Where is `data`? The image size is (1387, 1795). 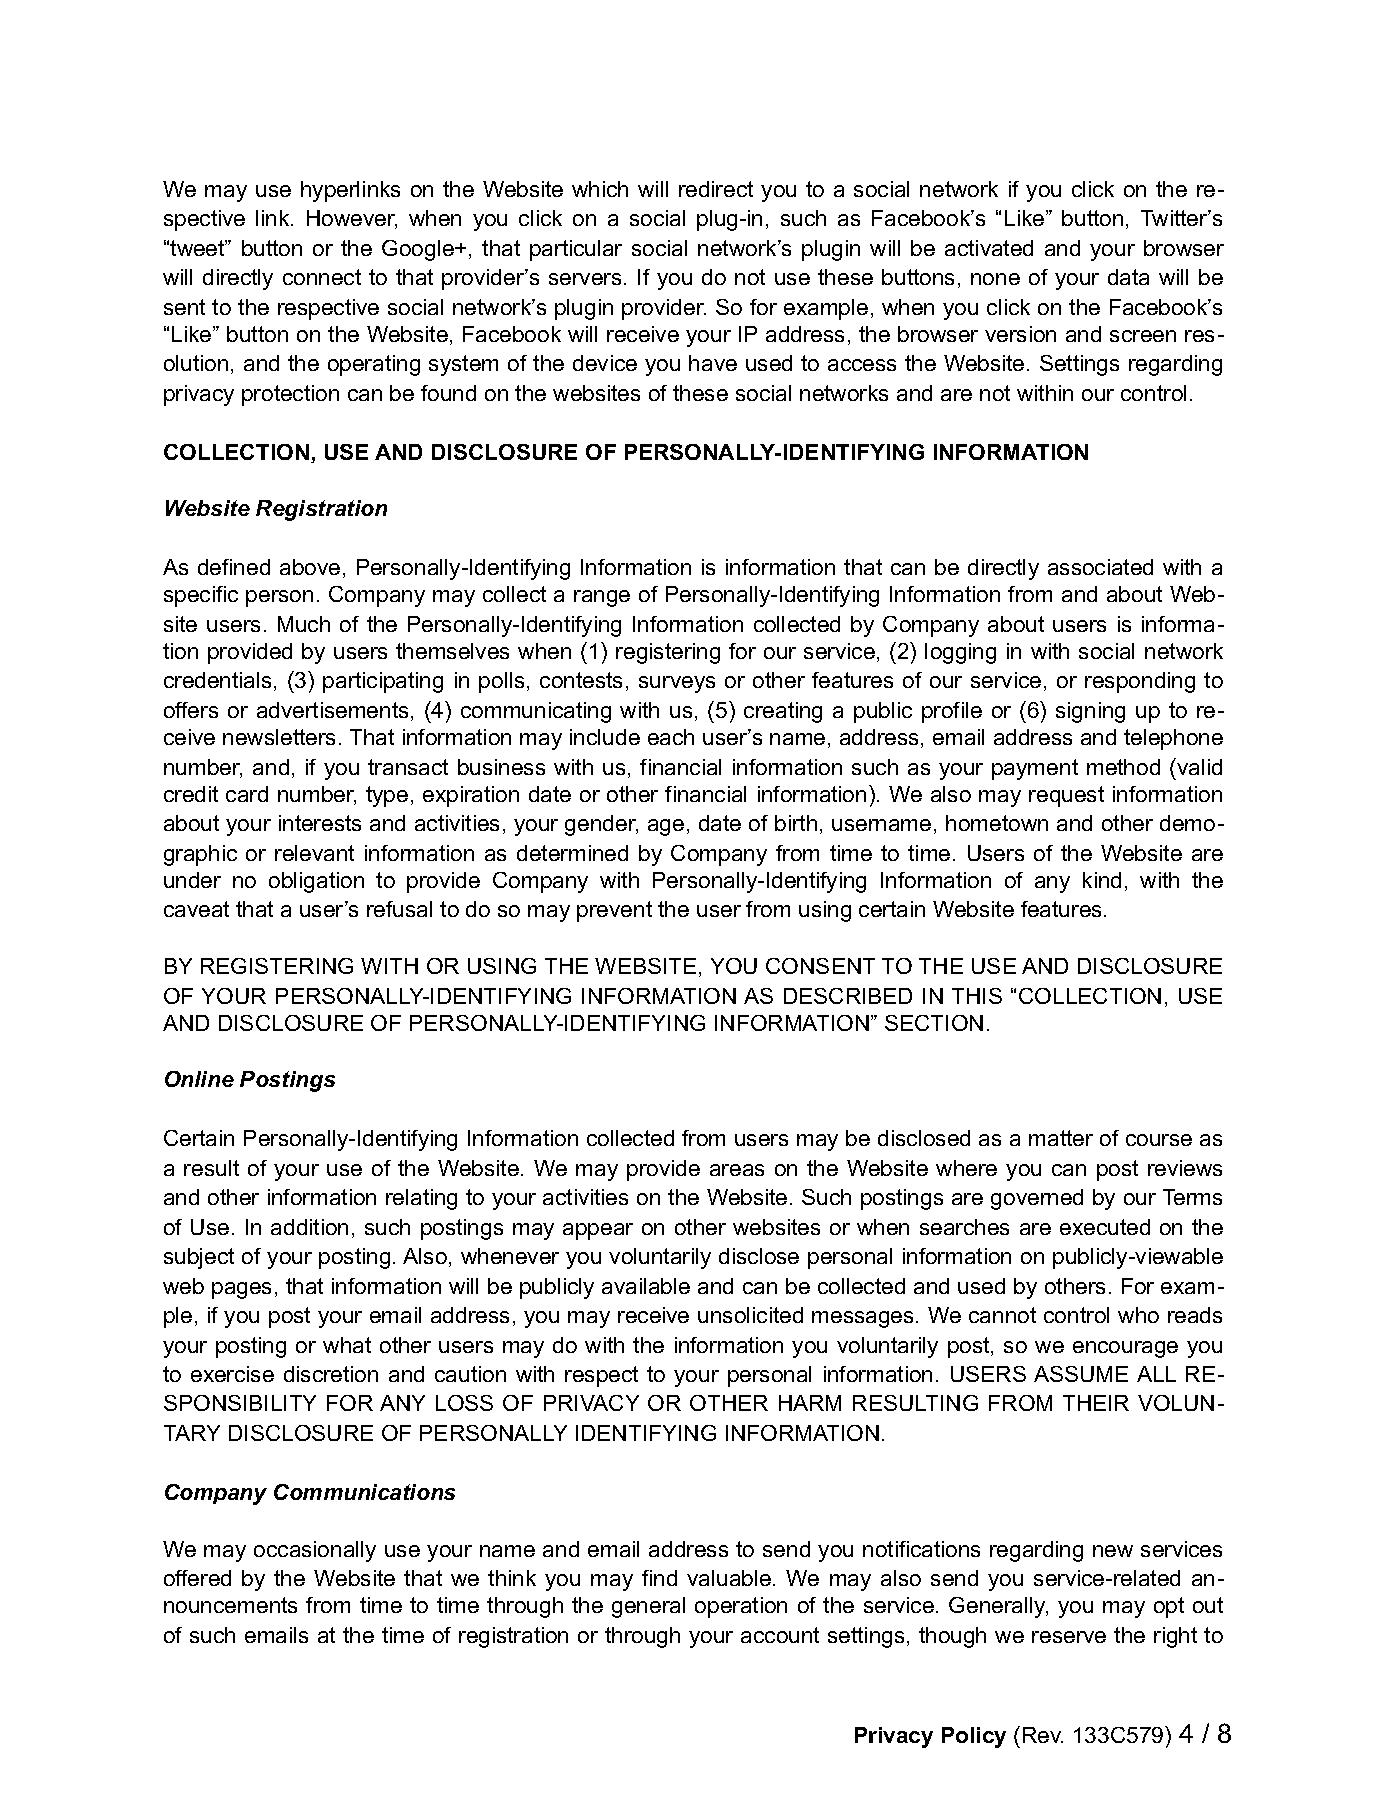 data is located at coordinates (1128, 277).
